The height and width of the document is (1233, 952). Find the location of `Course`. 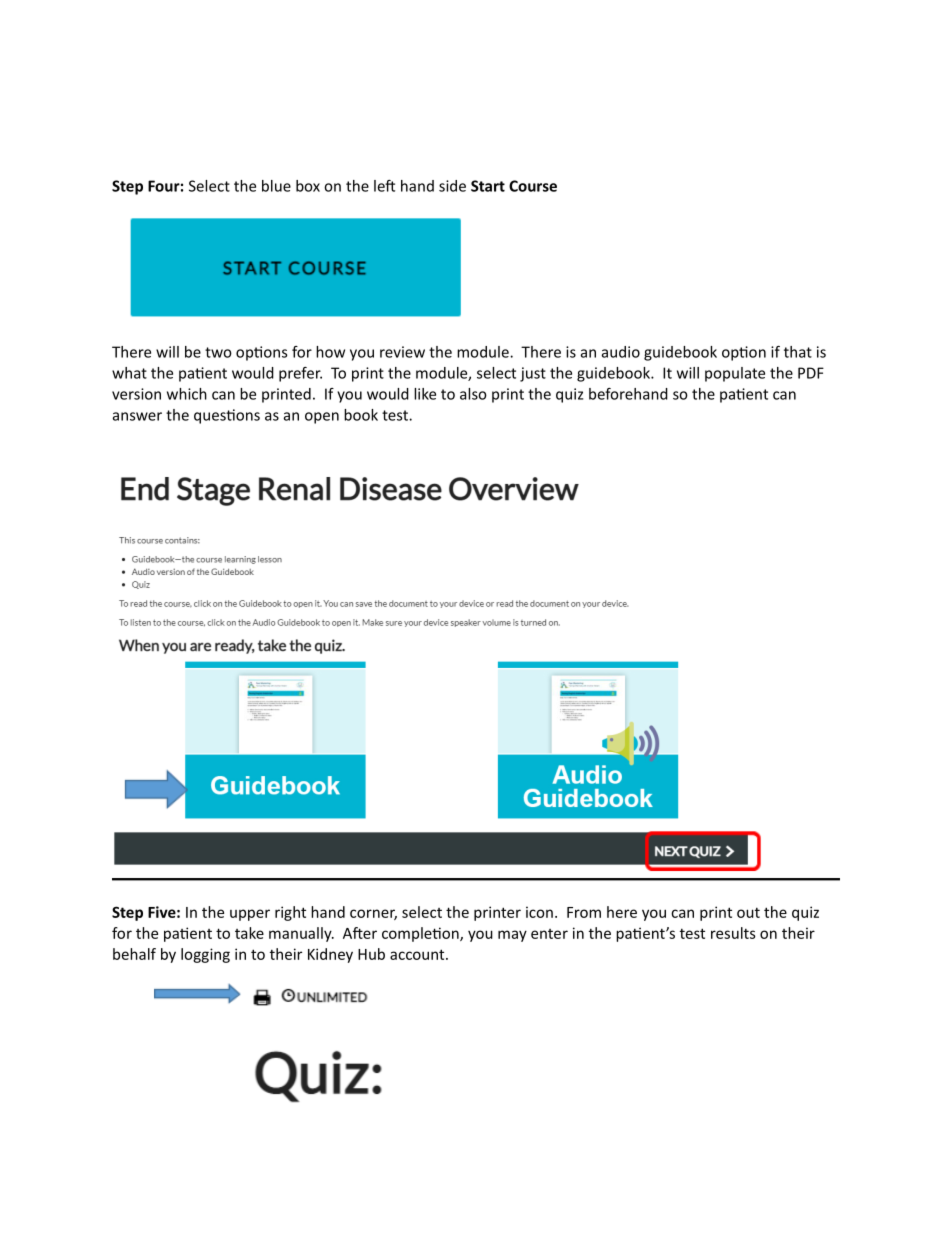

Course is located at coordinates (533, 186).
